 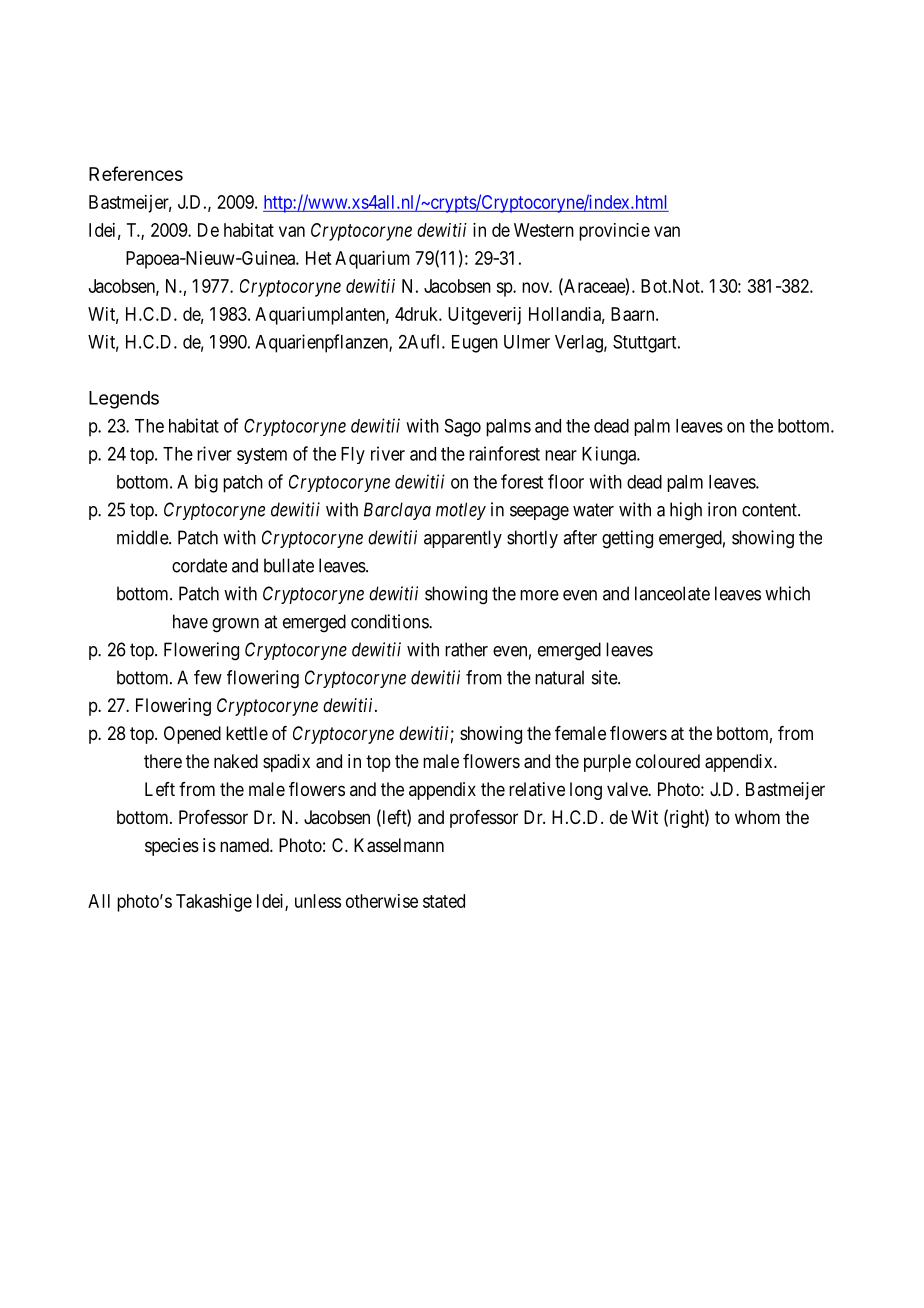 I want to click on species, so click(x=172, y=847).
